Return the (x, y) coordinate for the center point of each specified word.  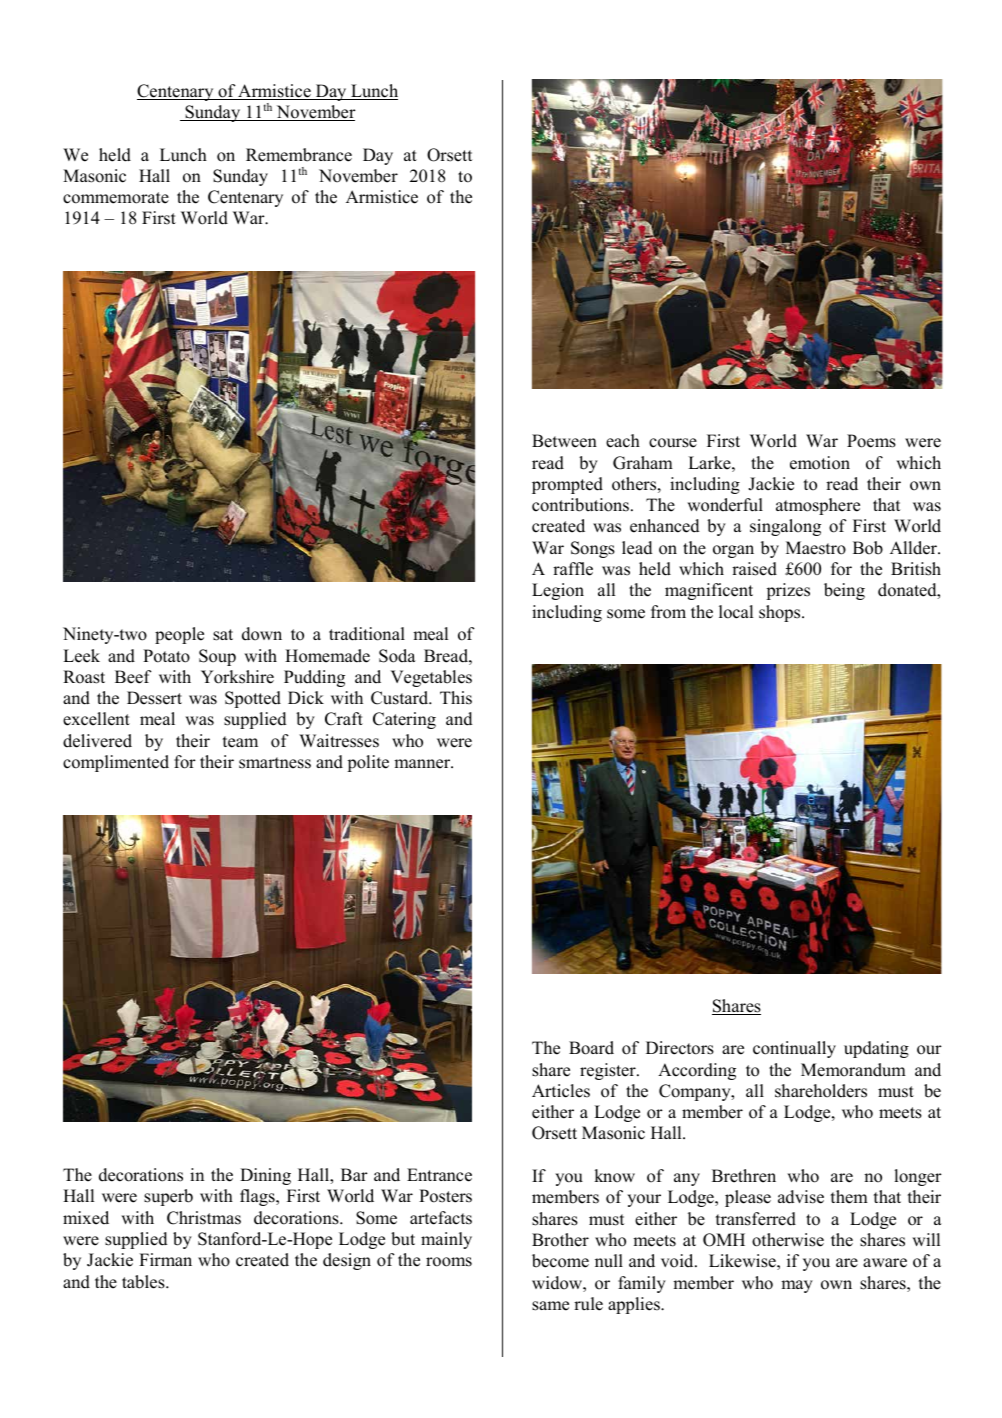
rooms (449, 1262)
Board (591, 1048)
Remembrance (299, 155)
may (797, 1286)
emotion (820, 463)
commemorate (116, 198)
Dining (265, 1176)
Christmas (204, 1218)
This (456, 698)
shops (781, 613)
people (179, 635)
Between (564, 441)
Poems (871, 441)
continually (794, 1049)
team (240, 742)
